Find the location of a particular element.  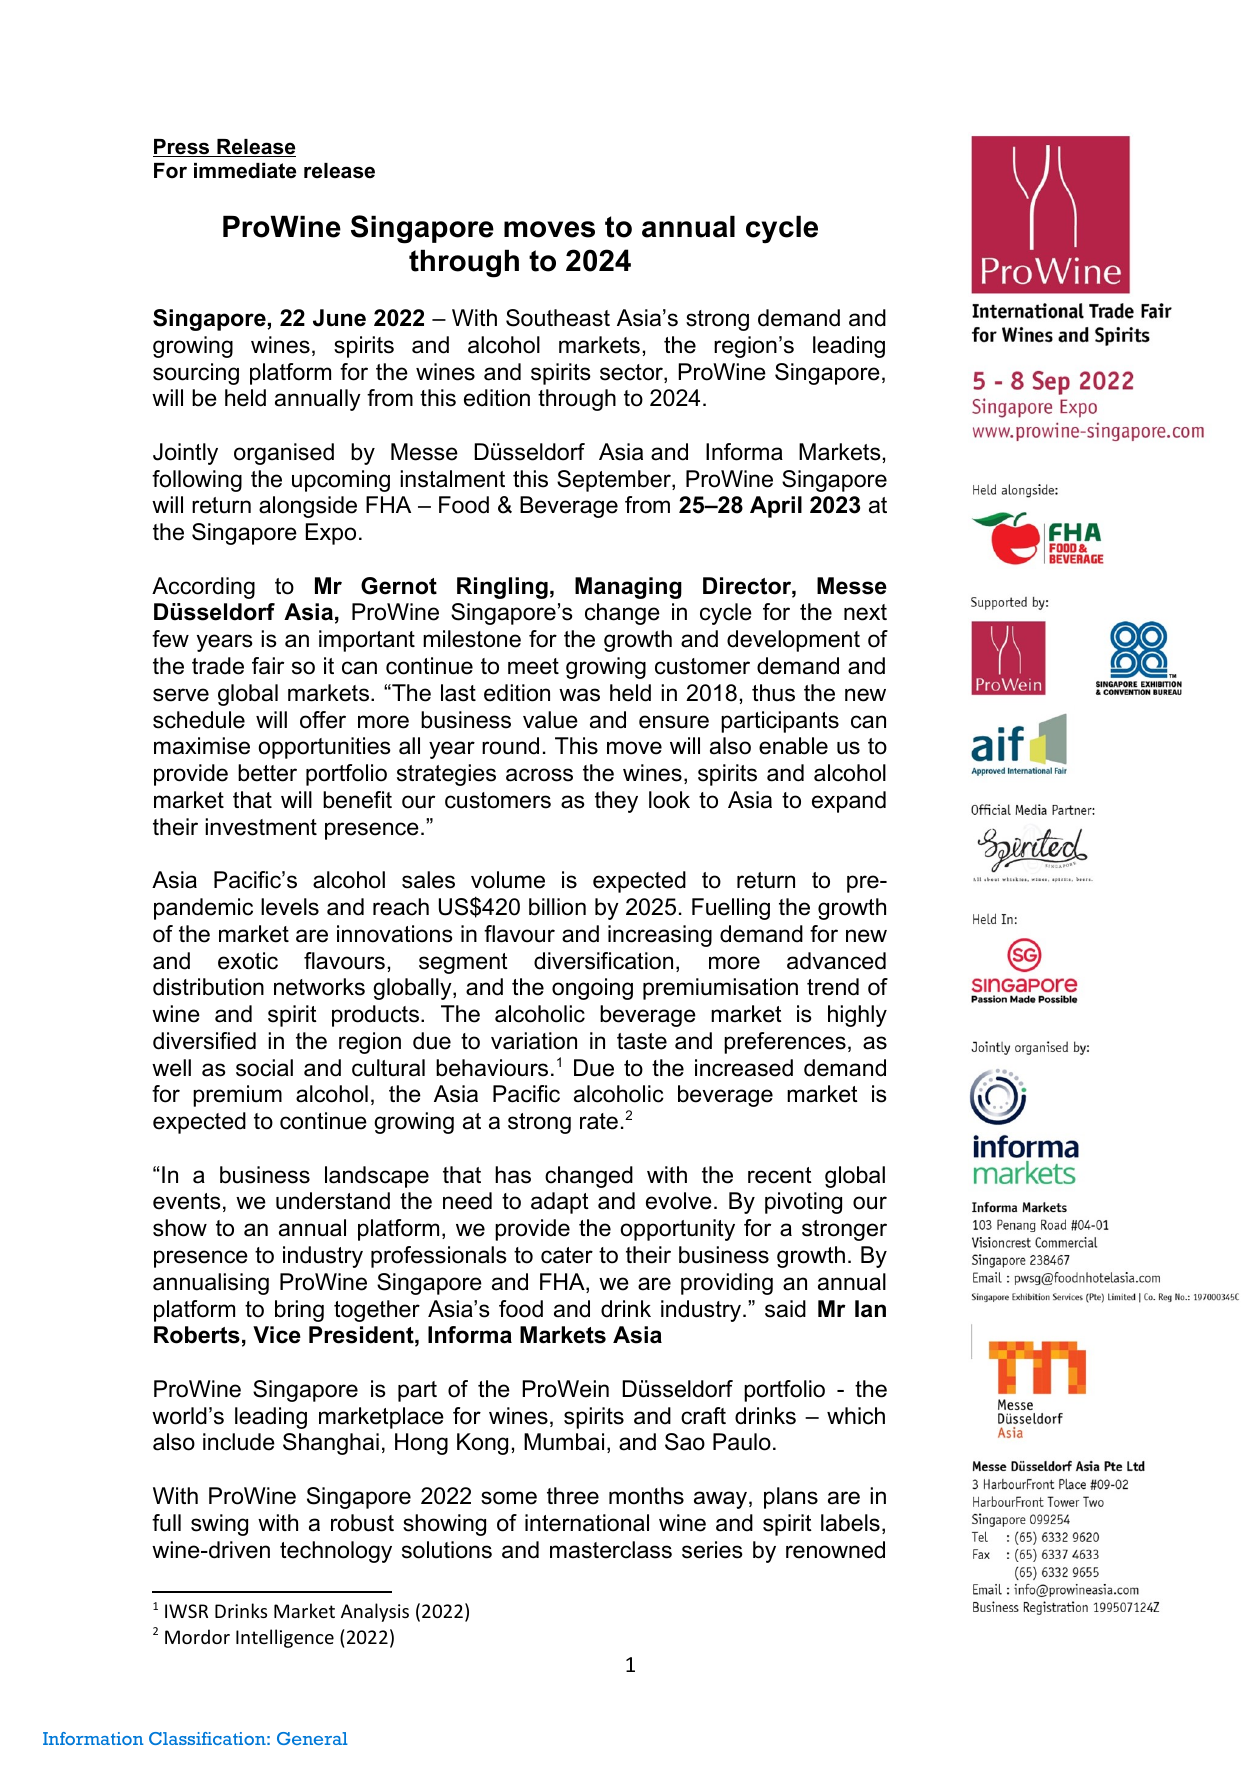

said is located at coordinates (785, 1309).
